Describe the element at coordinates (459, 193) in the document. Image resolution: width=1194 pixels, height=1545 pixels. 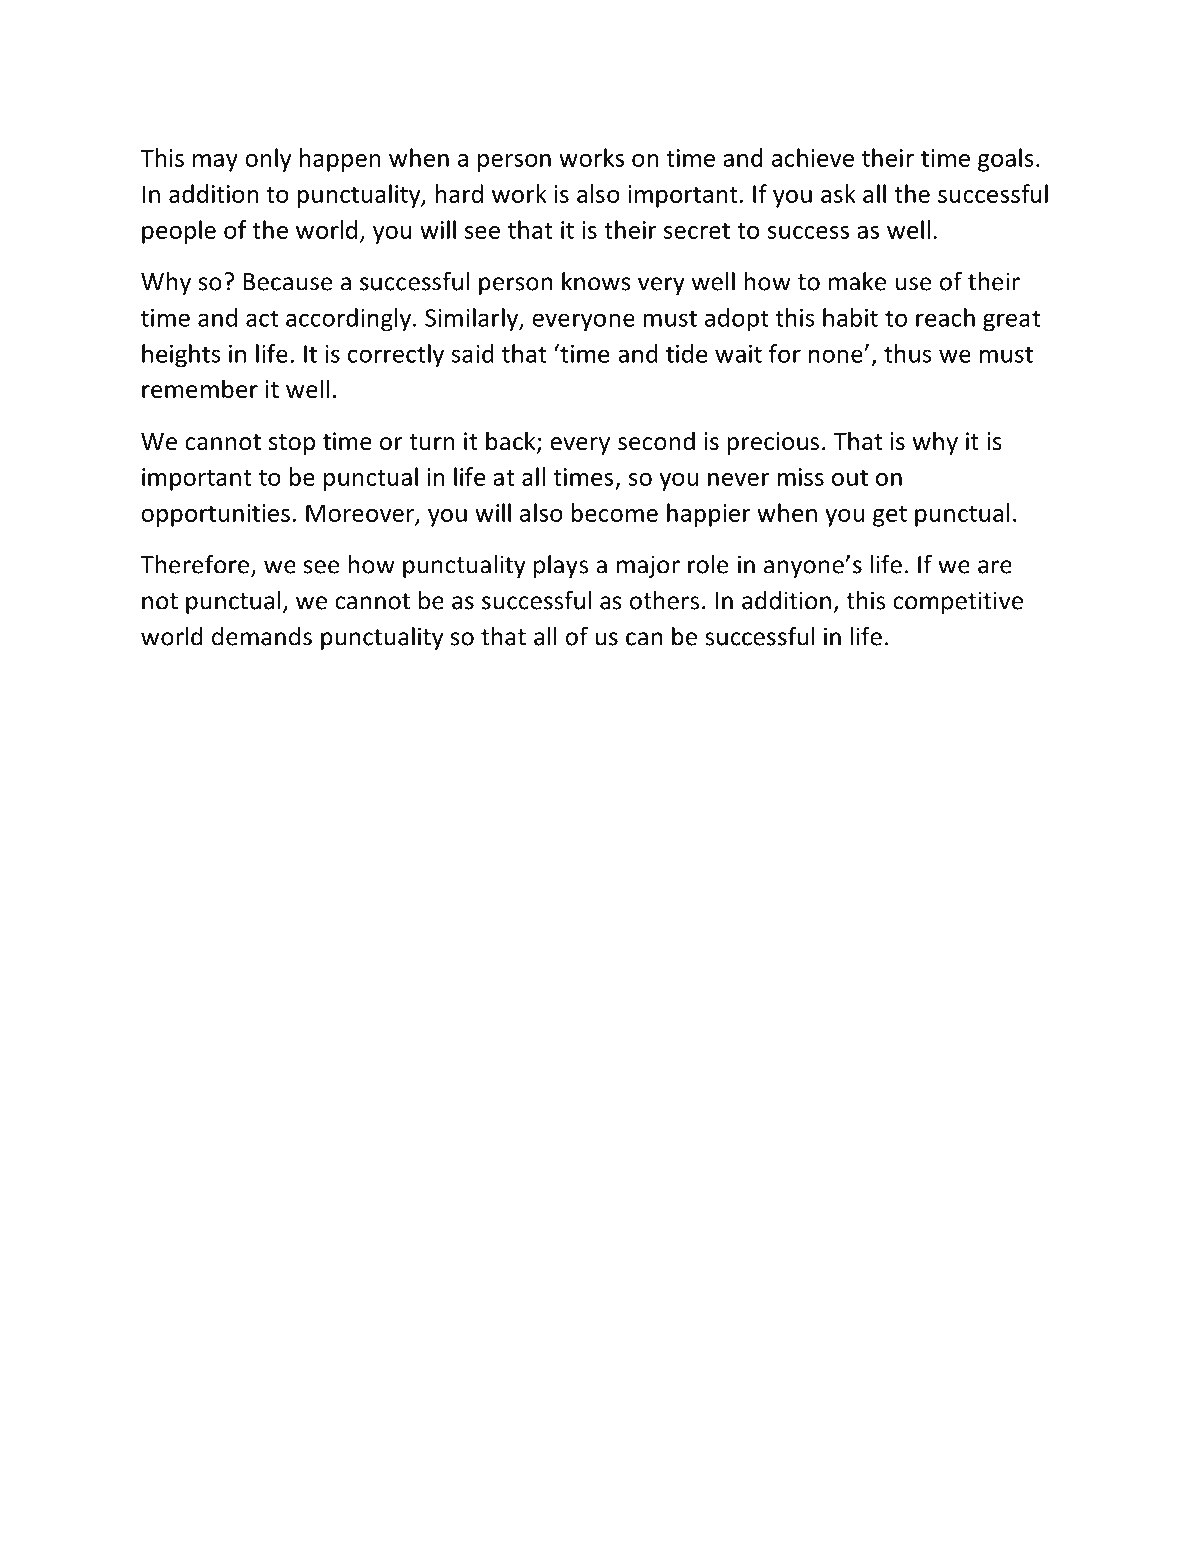
I see `hard` at that location.
